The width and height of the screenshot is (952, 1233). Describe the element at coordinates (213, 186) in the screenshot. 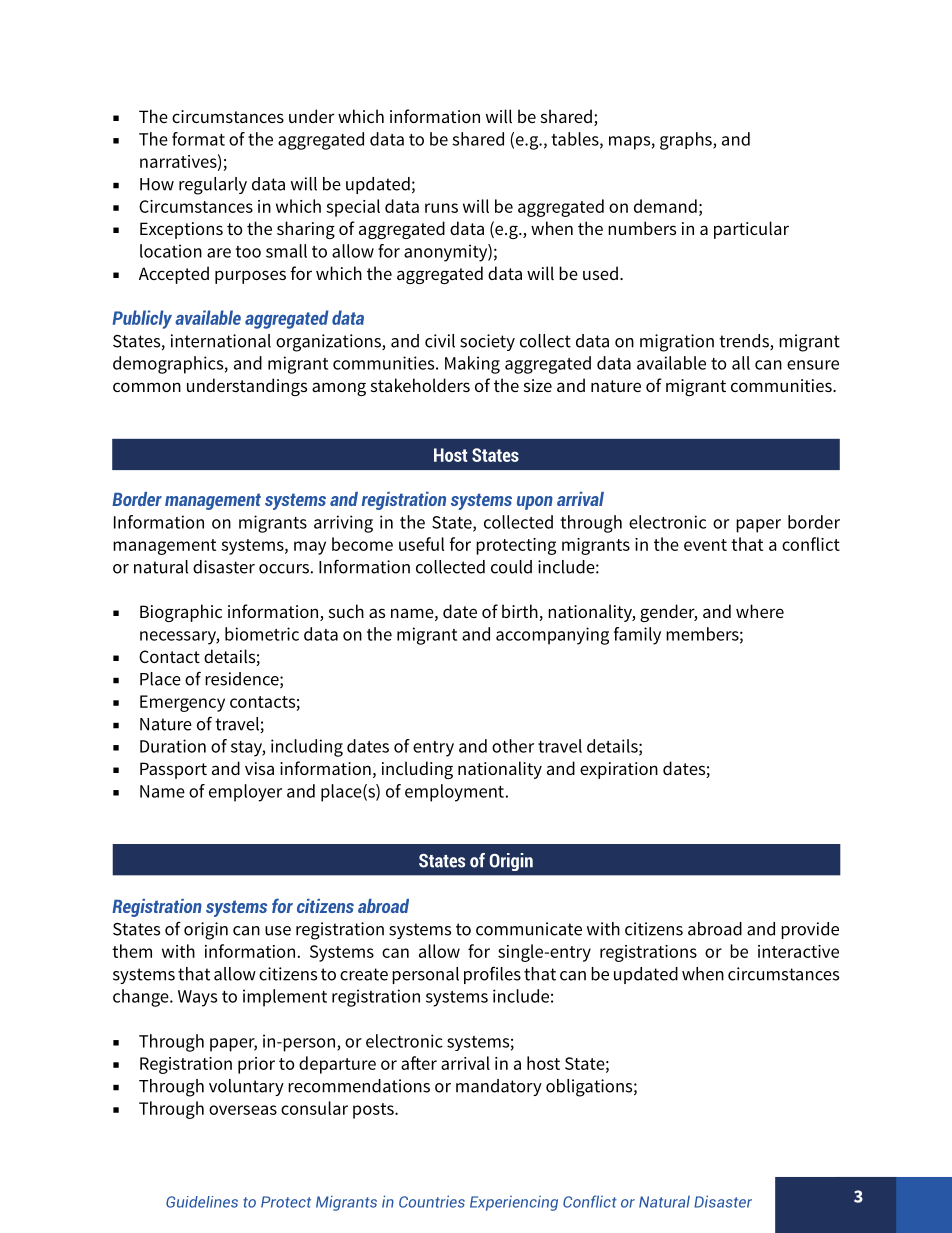

I see `regularly` at that location.
